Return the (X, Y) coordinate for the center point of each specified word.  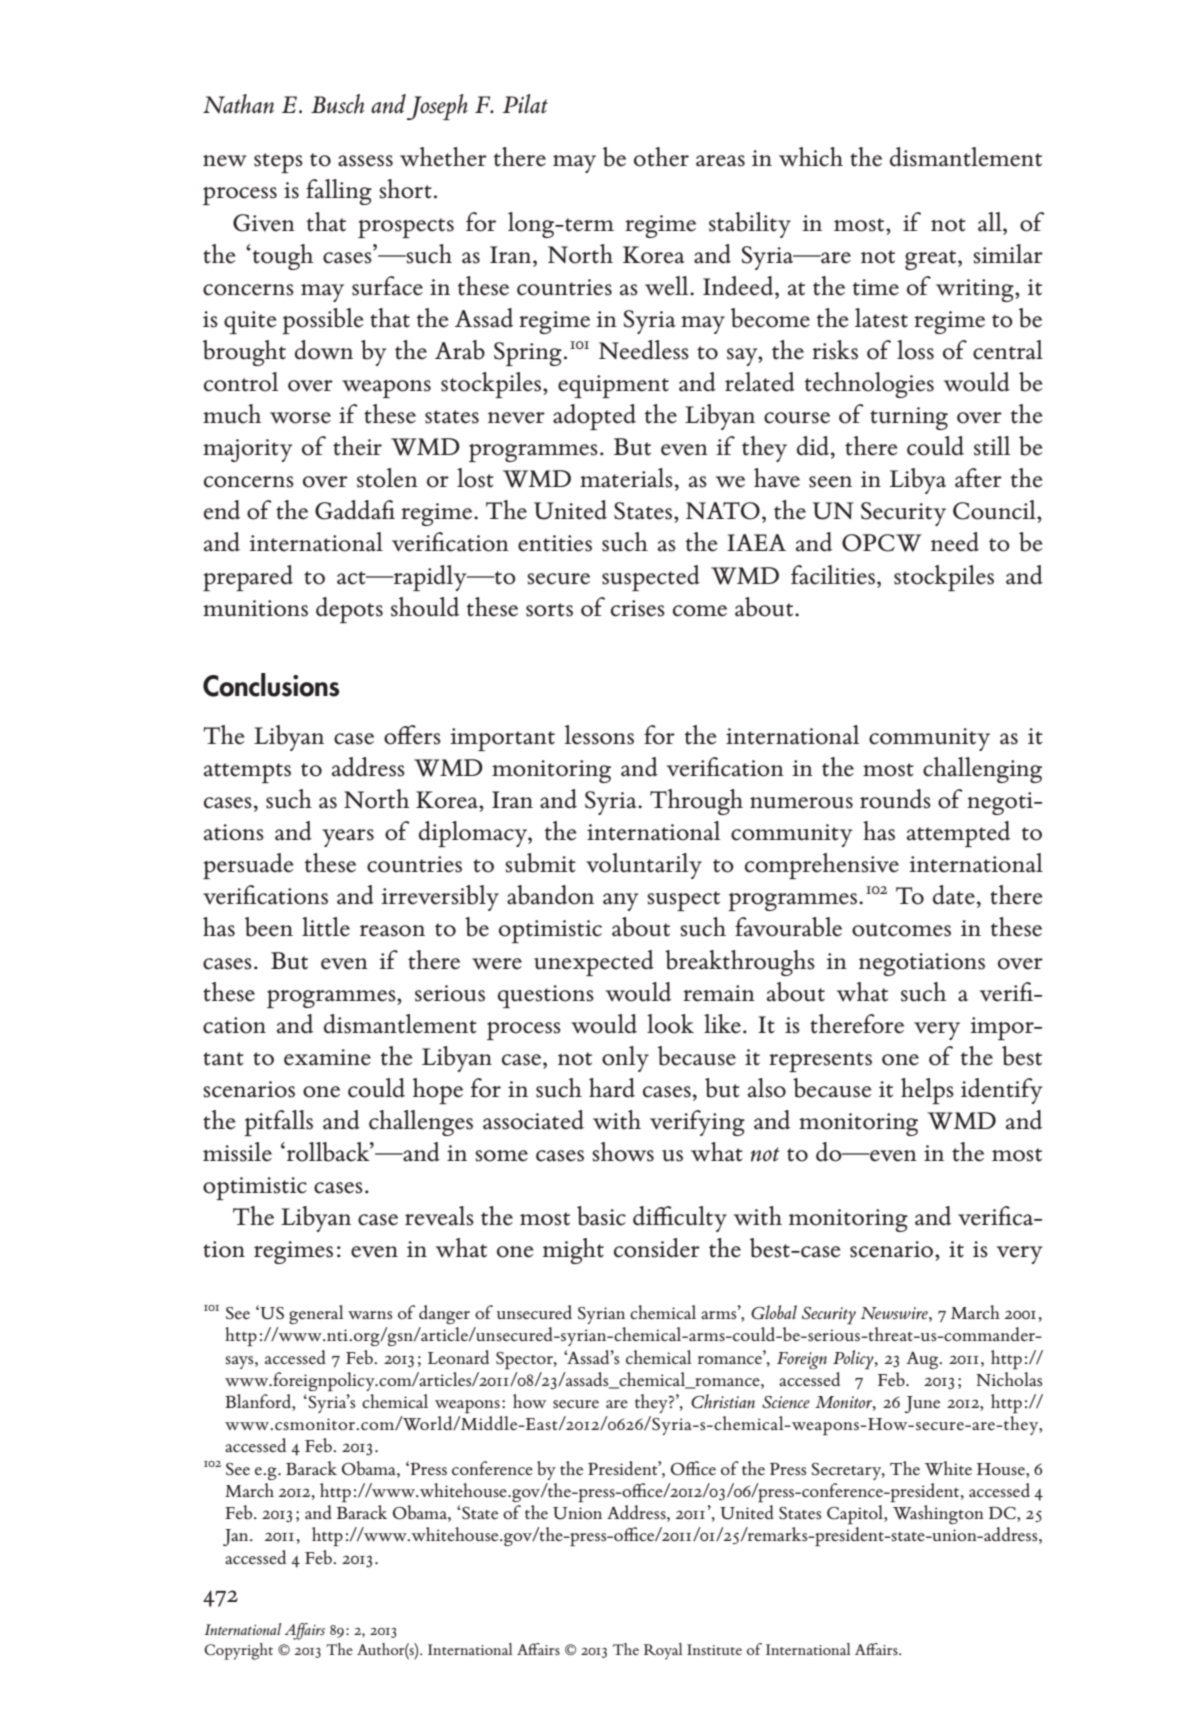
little (326, 927)
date (954, 895)
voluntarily (644, 866)
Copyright (238, 1651)
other (661, 157)
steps (278, 163)
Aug (923, 1360)
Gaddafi (355, 510)
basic (601, 1216)
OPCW (882, 543)
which (811, 157)
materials (626, 478)
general (316, 1314)
